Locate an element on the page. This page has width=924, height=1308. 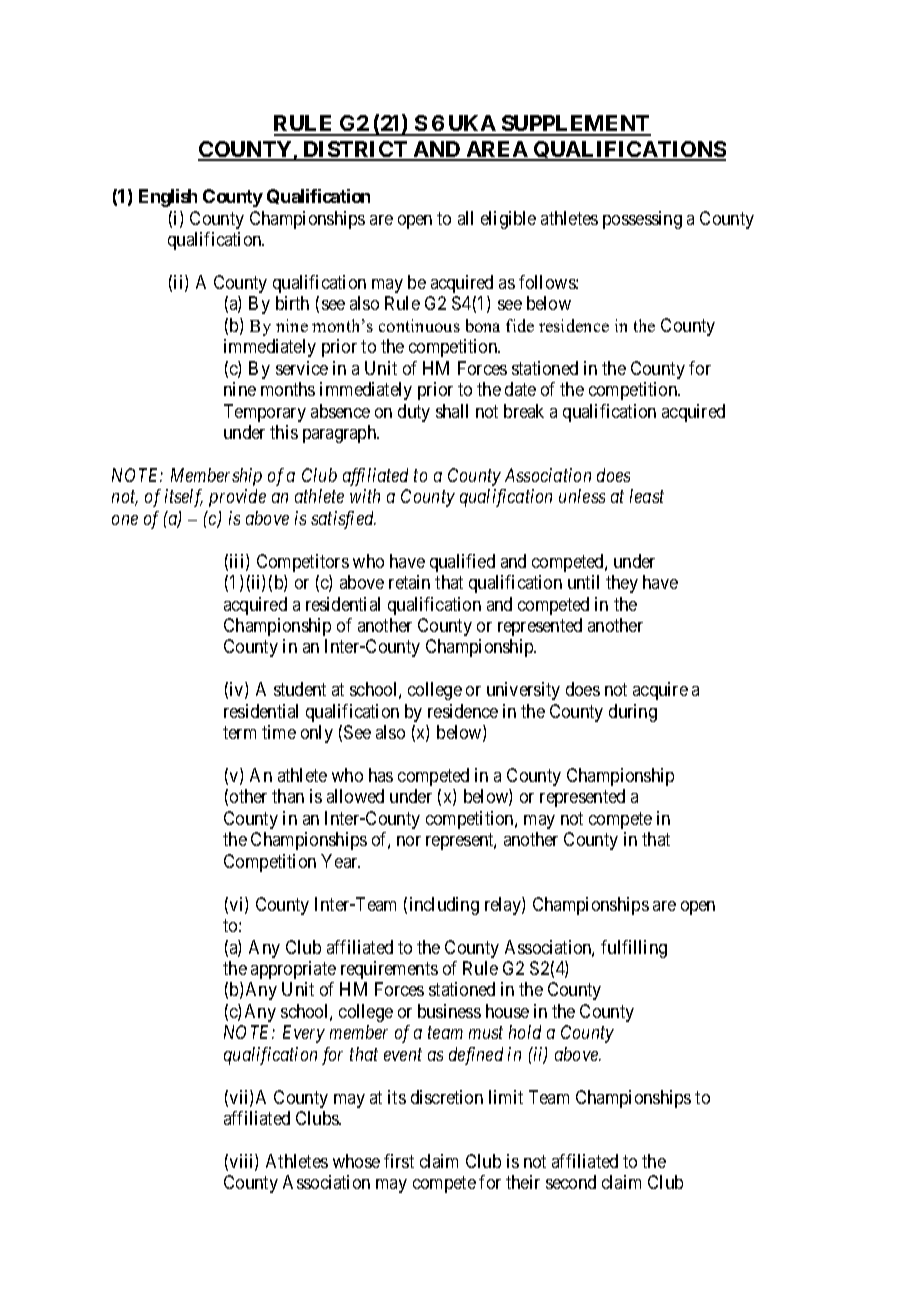
break is located at coordinates (524, 411).
